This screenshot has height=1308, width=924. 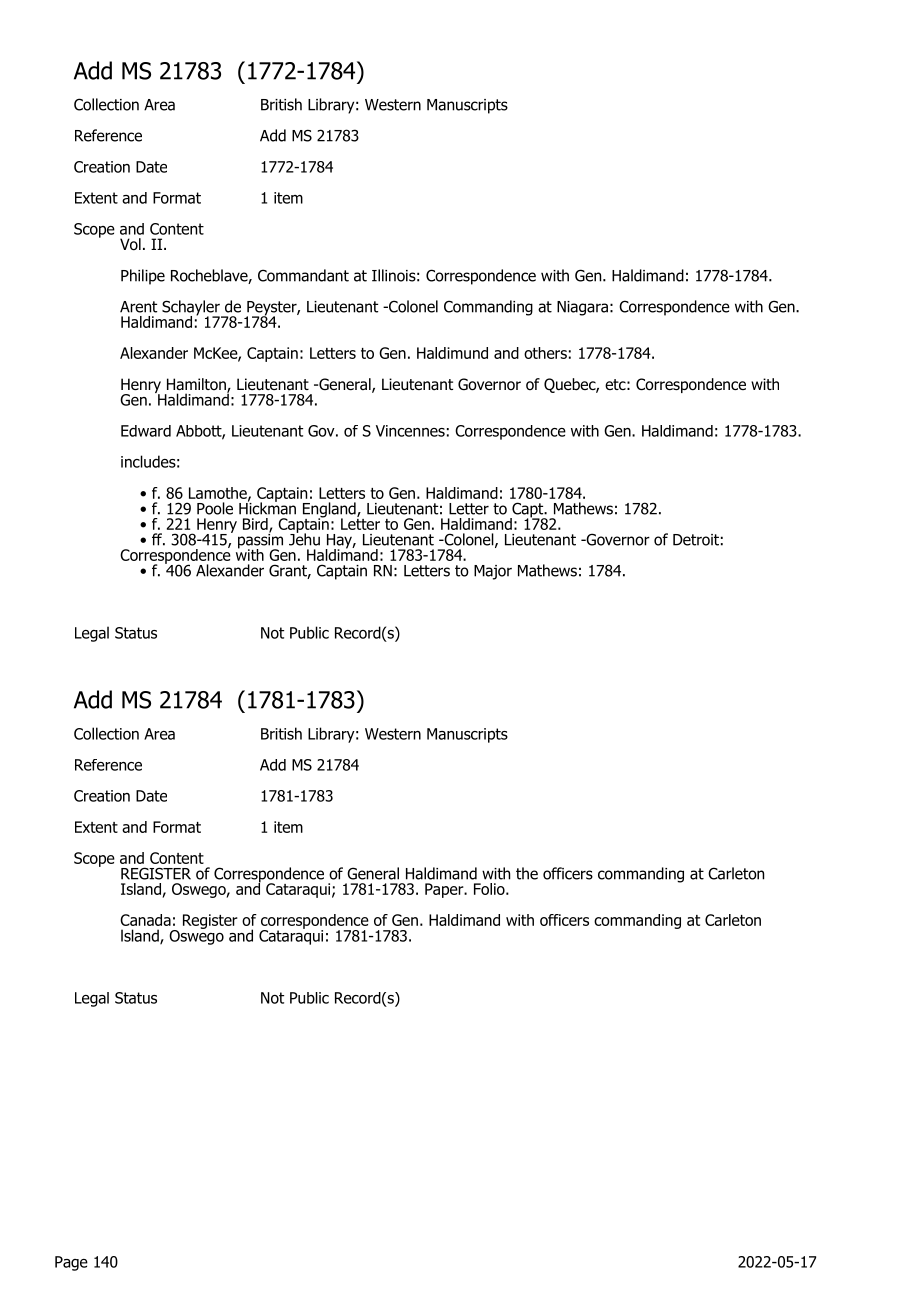 What do you see at coordinates (493, 572) in the screenshot?
I see `Major` at bounding box center [493, 572].
